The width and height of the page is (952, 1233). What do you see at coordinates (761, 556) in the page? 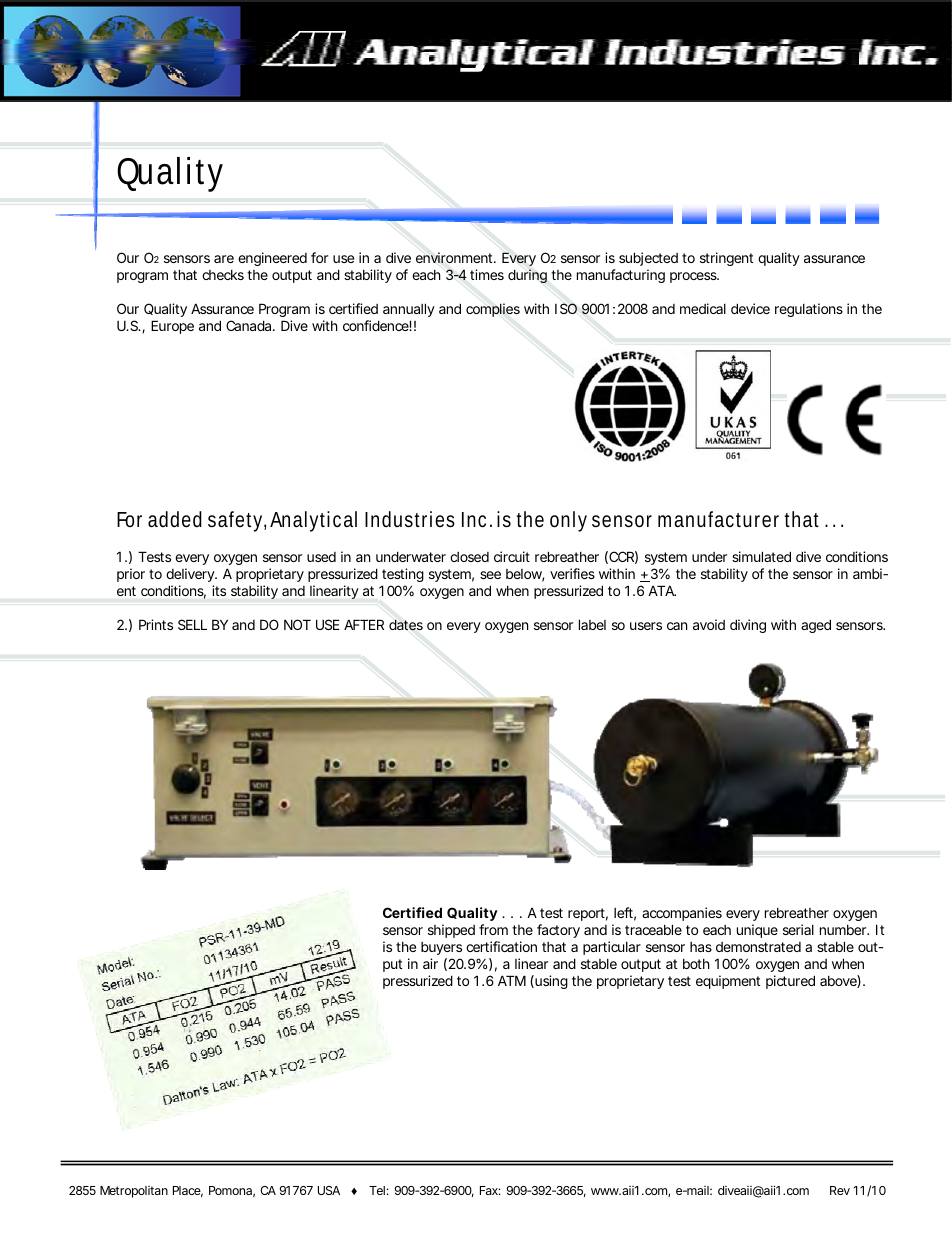
I see `simulated` at bounding box center [761, 556].
